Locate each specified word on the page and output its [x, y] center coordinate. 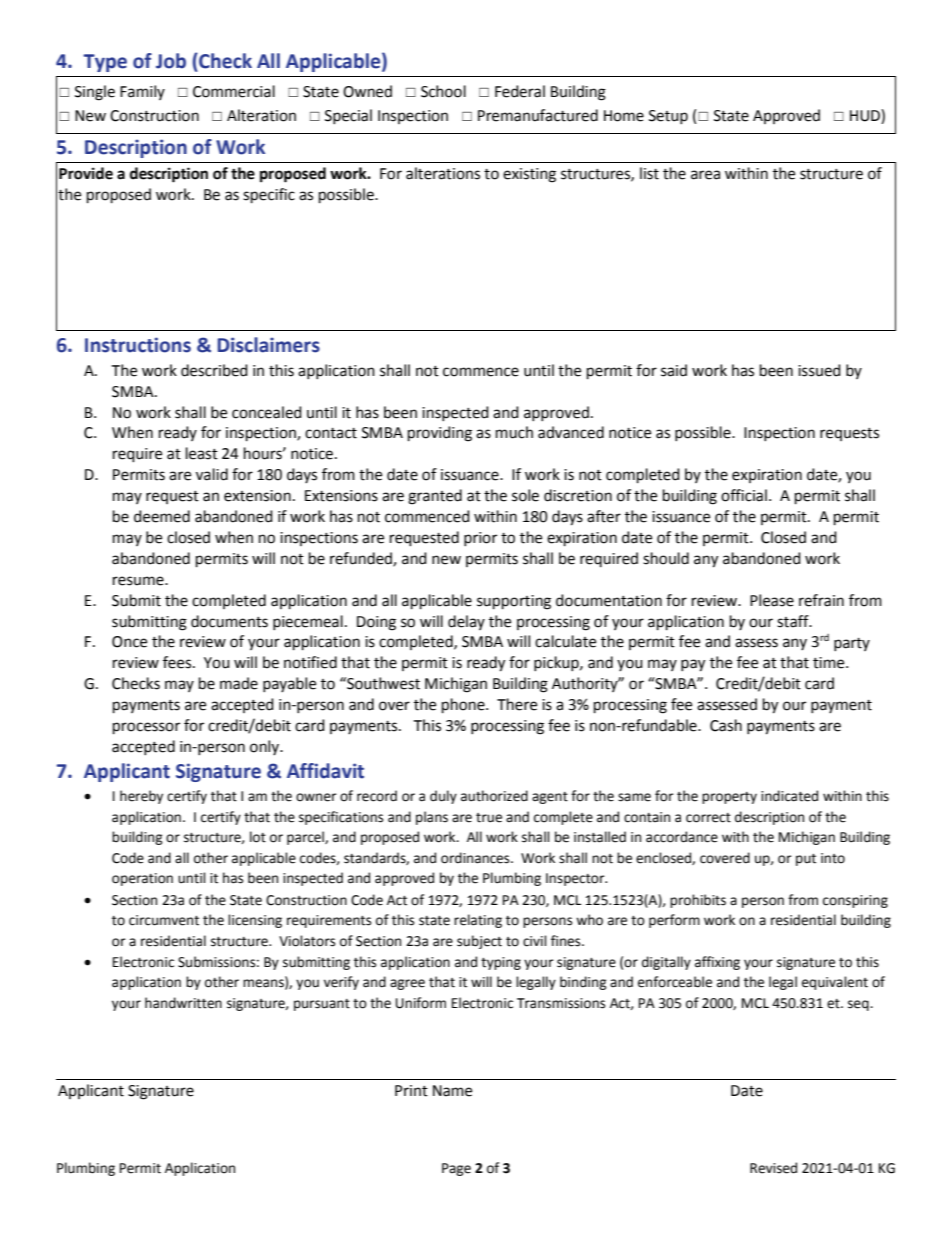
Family [142, 92]
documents [229, 621]
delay [466, 622]
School [443, 91]
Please [772, 600]
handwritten [183, 1003]
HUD [866, 115]
